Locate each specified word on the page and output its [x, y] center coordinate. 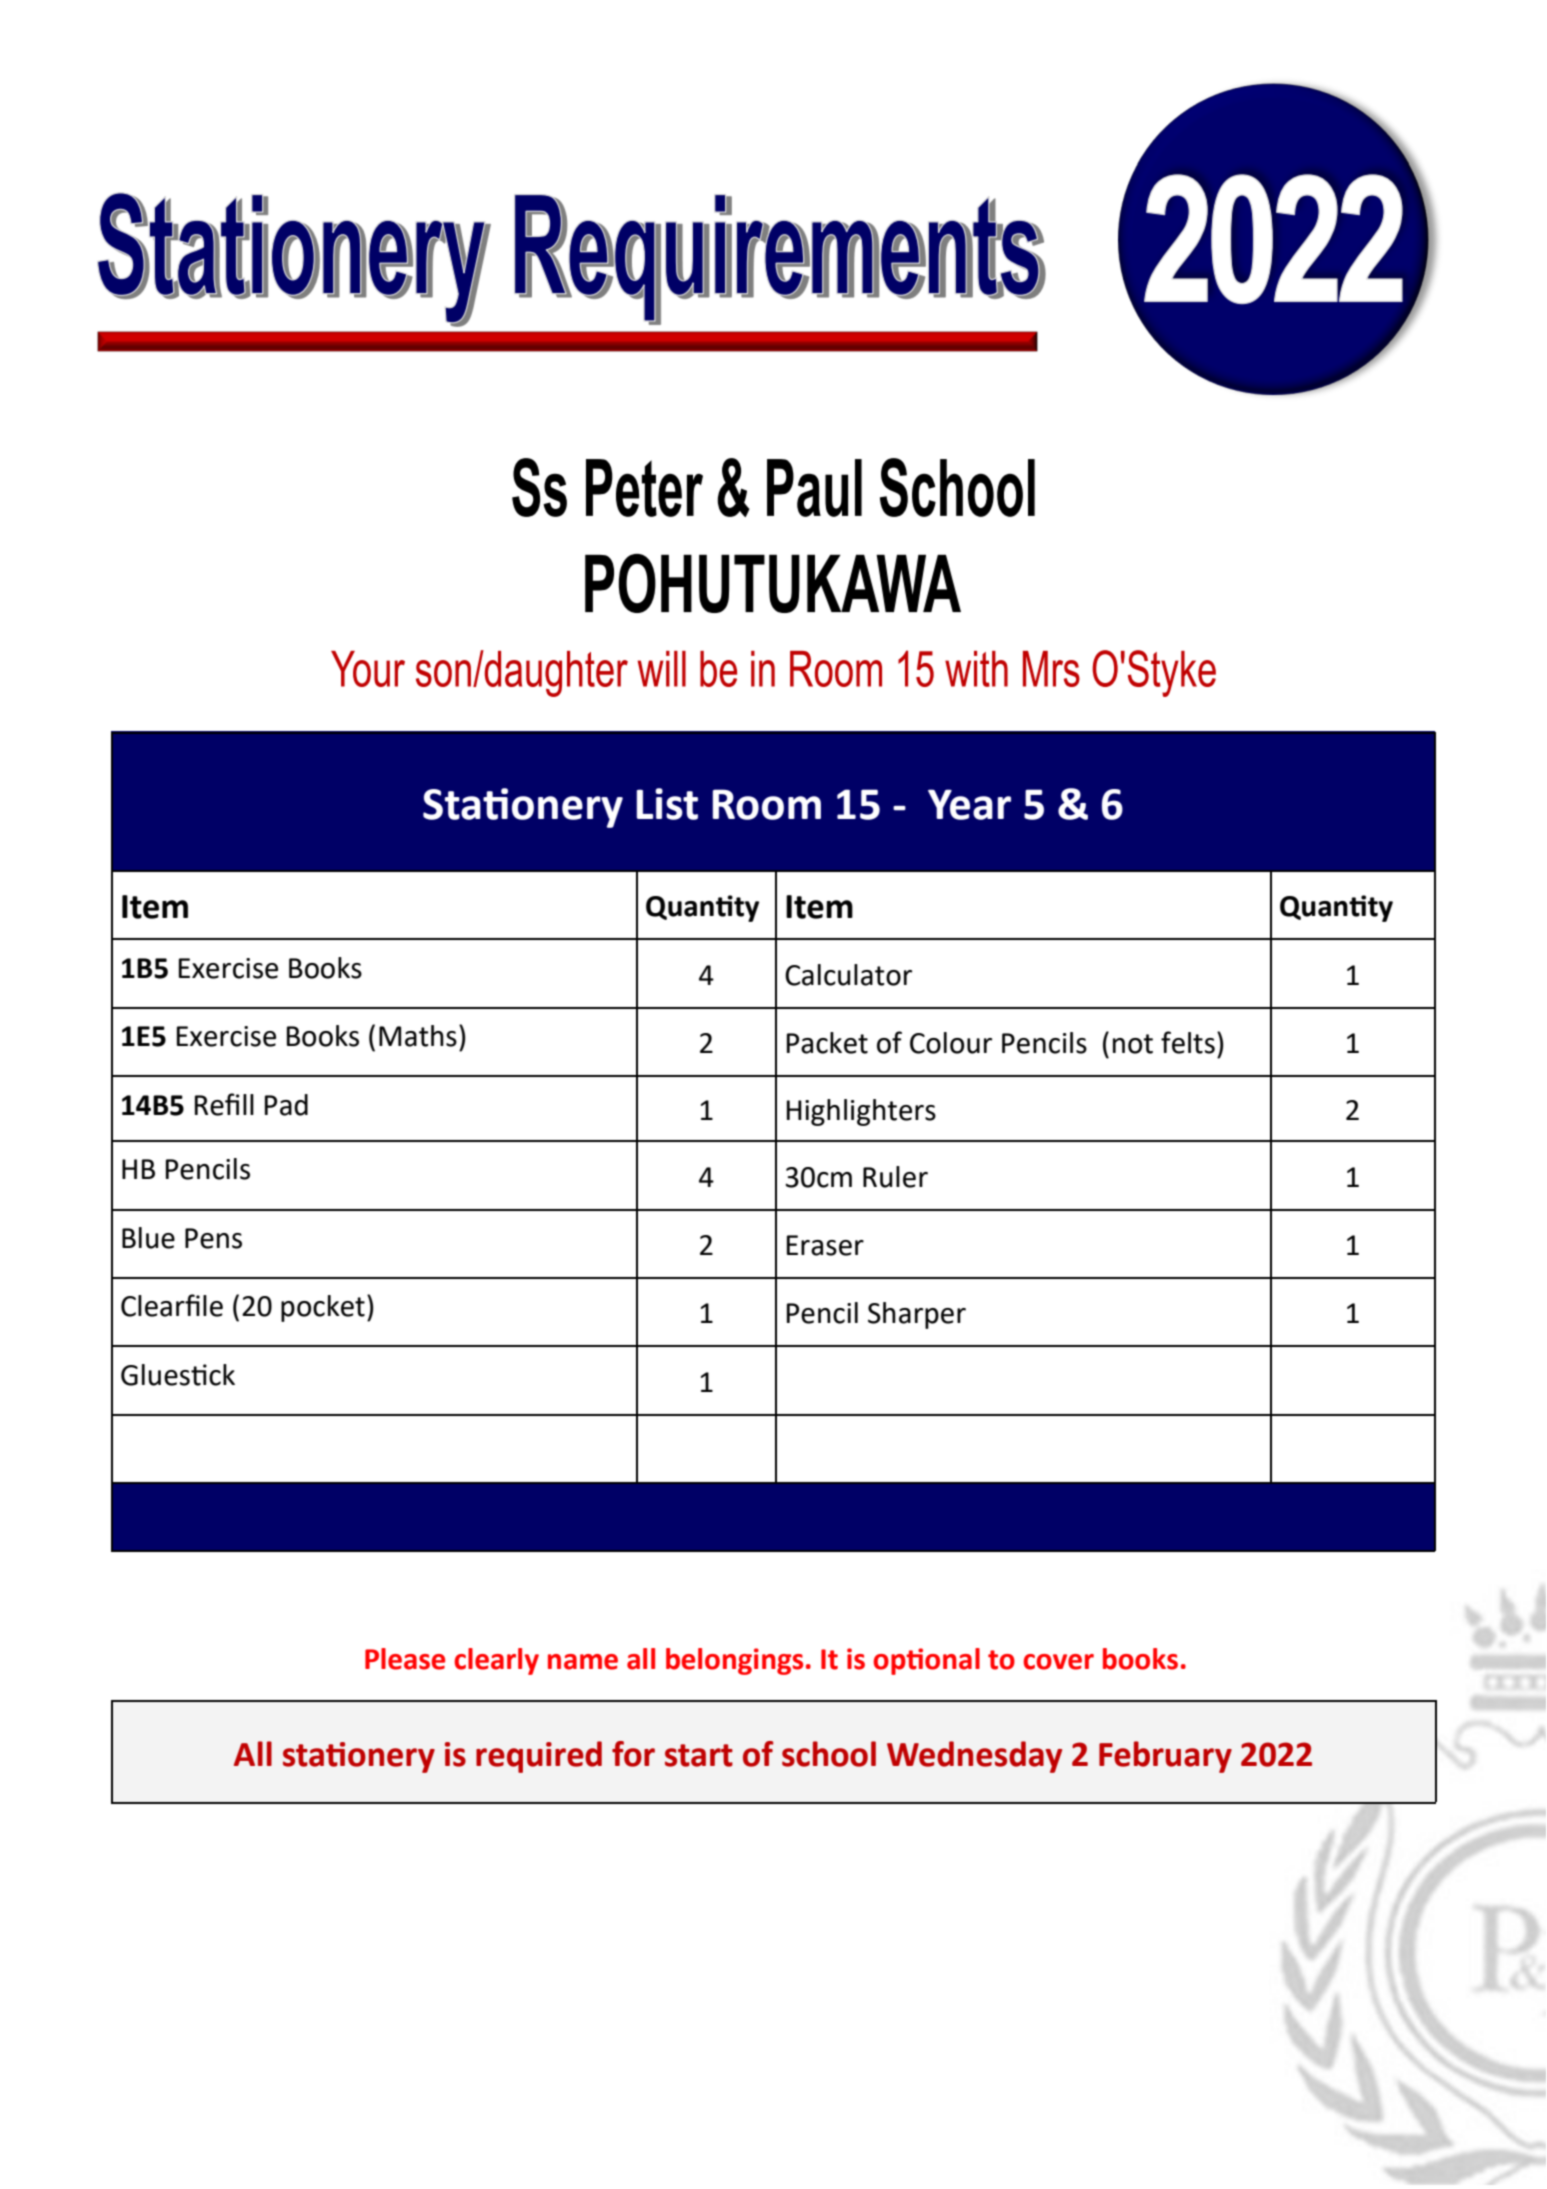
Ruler [895, 1177]
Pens [213, 1238]
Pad [286, 1105]
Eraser [825, 1245]
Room [766, 804]
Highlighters [861, 1112]
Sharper [917, 1315]
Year [969, 804]
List [667, 804]
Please [405, 1659]
